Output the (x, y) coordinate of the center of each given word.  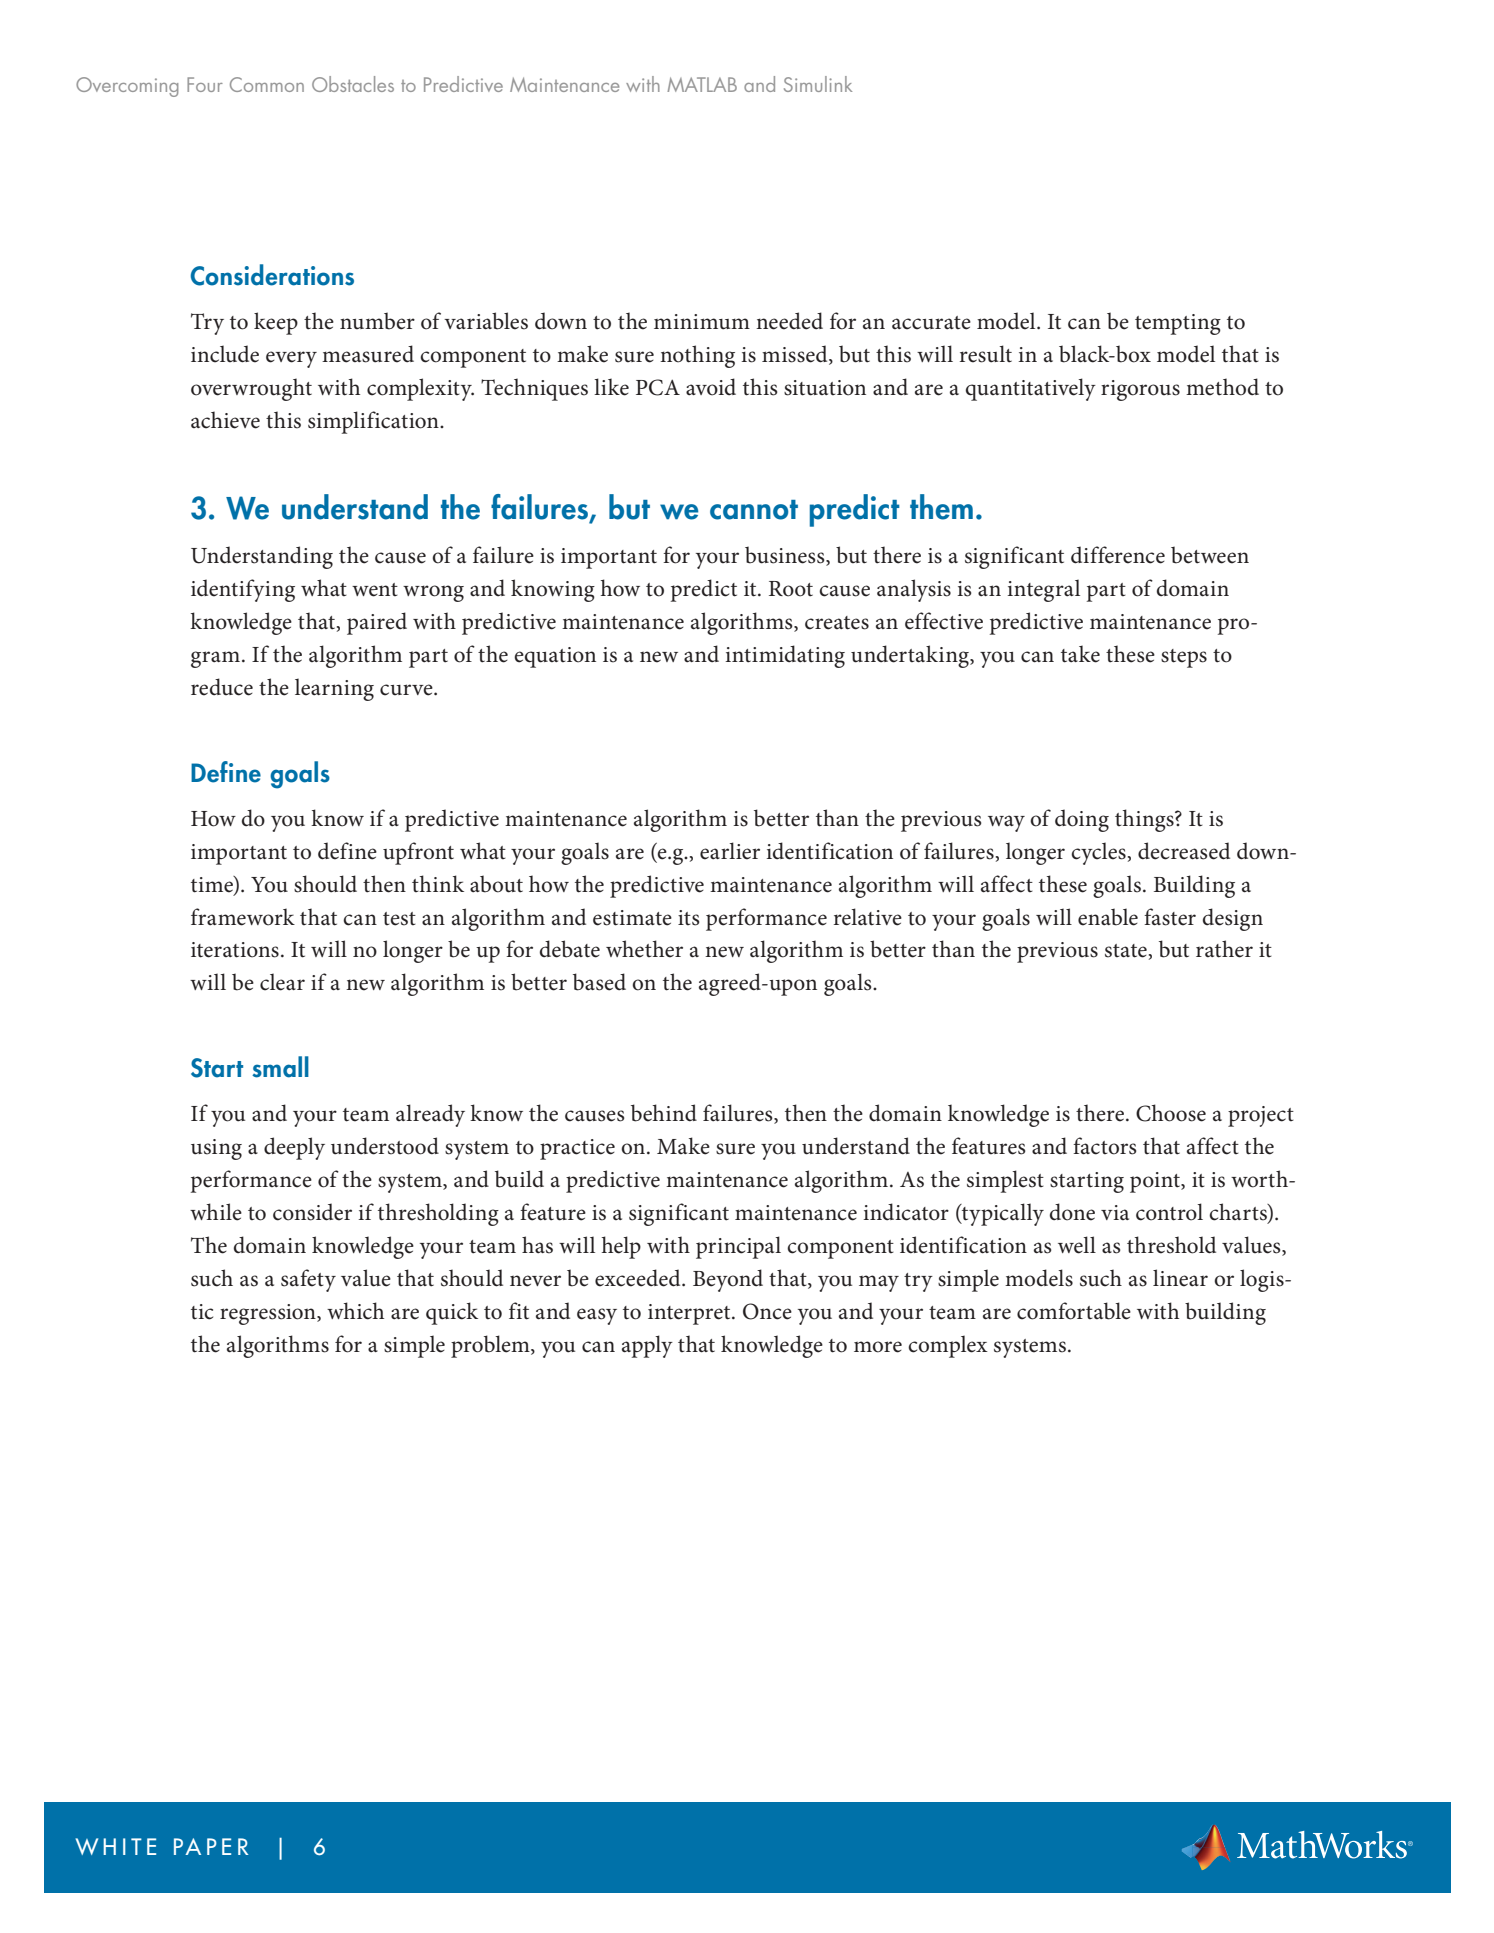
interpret (690, 1314)
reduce (222, 687)
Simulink (818, 84)
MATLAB (702, 84)
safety (308, 1280)
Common (267, 84)
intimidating (785, 656)
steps (1184, 658)
